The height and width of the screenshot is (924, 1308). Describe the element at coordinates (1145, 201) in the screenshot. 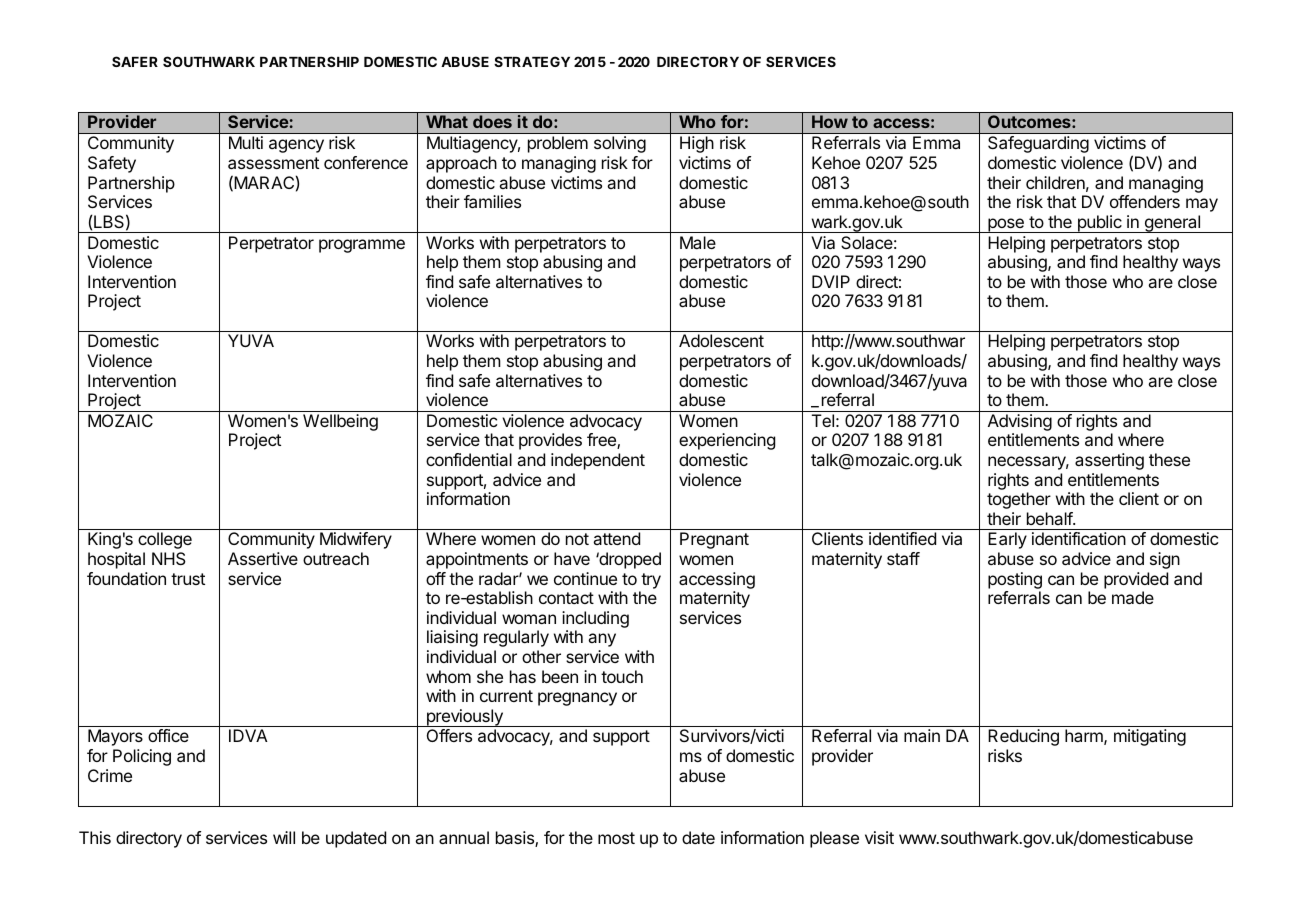

I see `offenders` at that location.
